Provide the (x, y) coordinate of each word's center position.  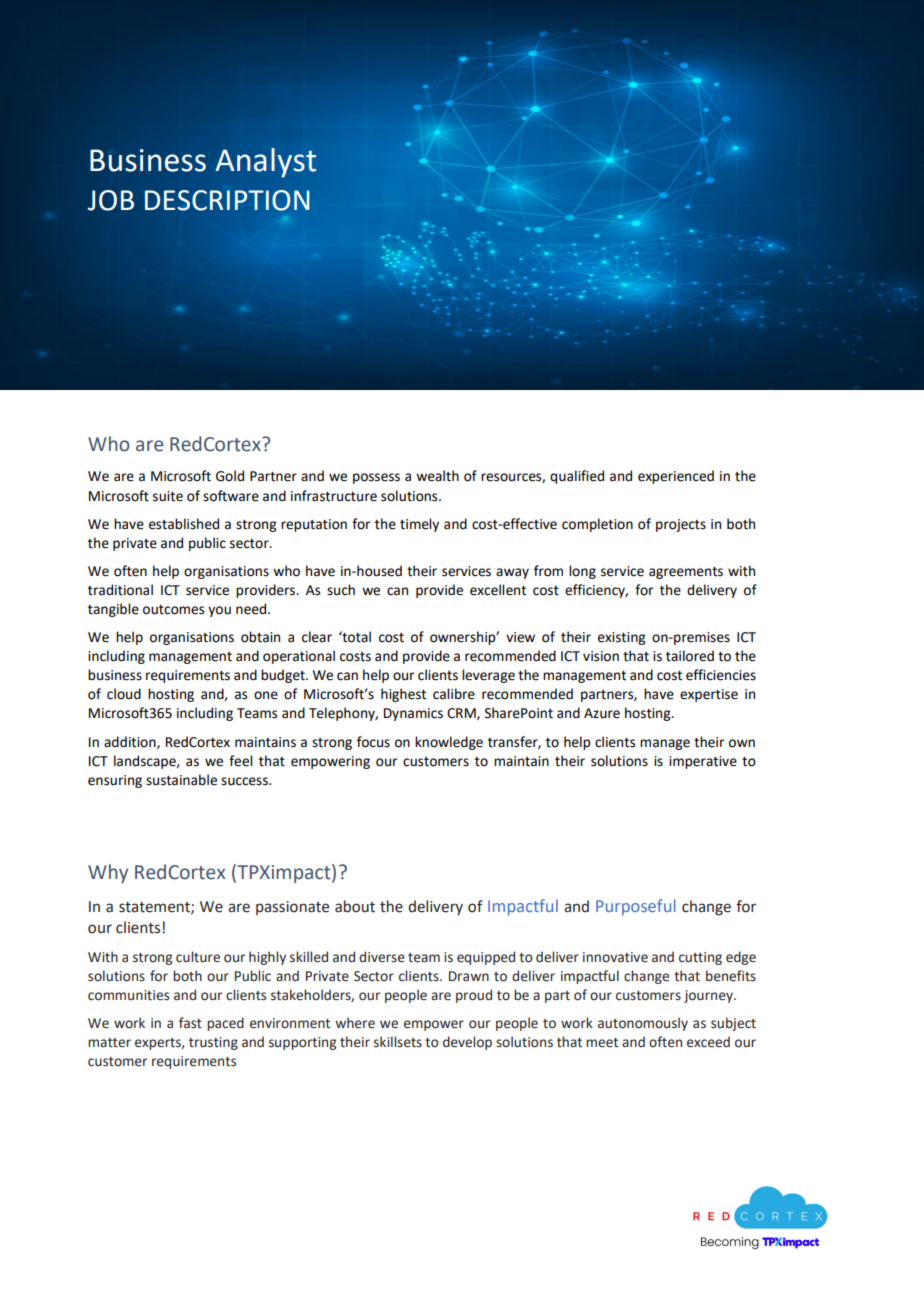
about (355, 906)
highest (403, 695)
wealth (437, 476)
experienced (676, 477)
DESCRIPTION (227, 200)
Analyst (266, 163)
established (184, 524)
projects (681, 525)
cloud (124, 694)
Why (108, 873)
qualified (577, 477)
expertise (709, 695)
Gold (230, 476)
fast (190, 1023)
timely (419, 525)
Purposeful (636, 907)
